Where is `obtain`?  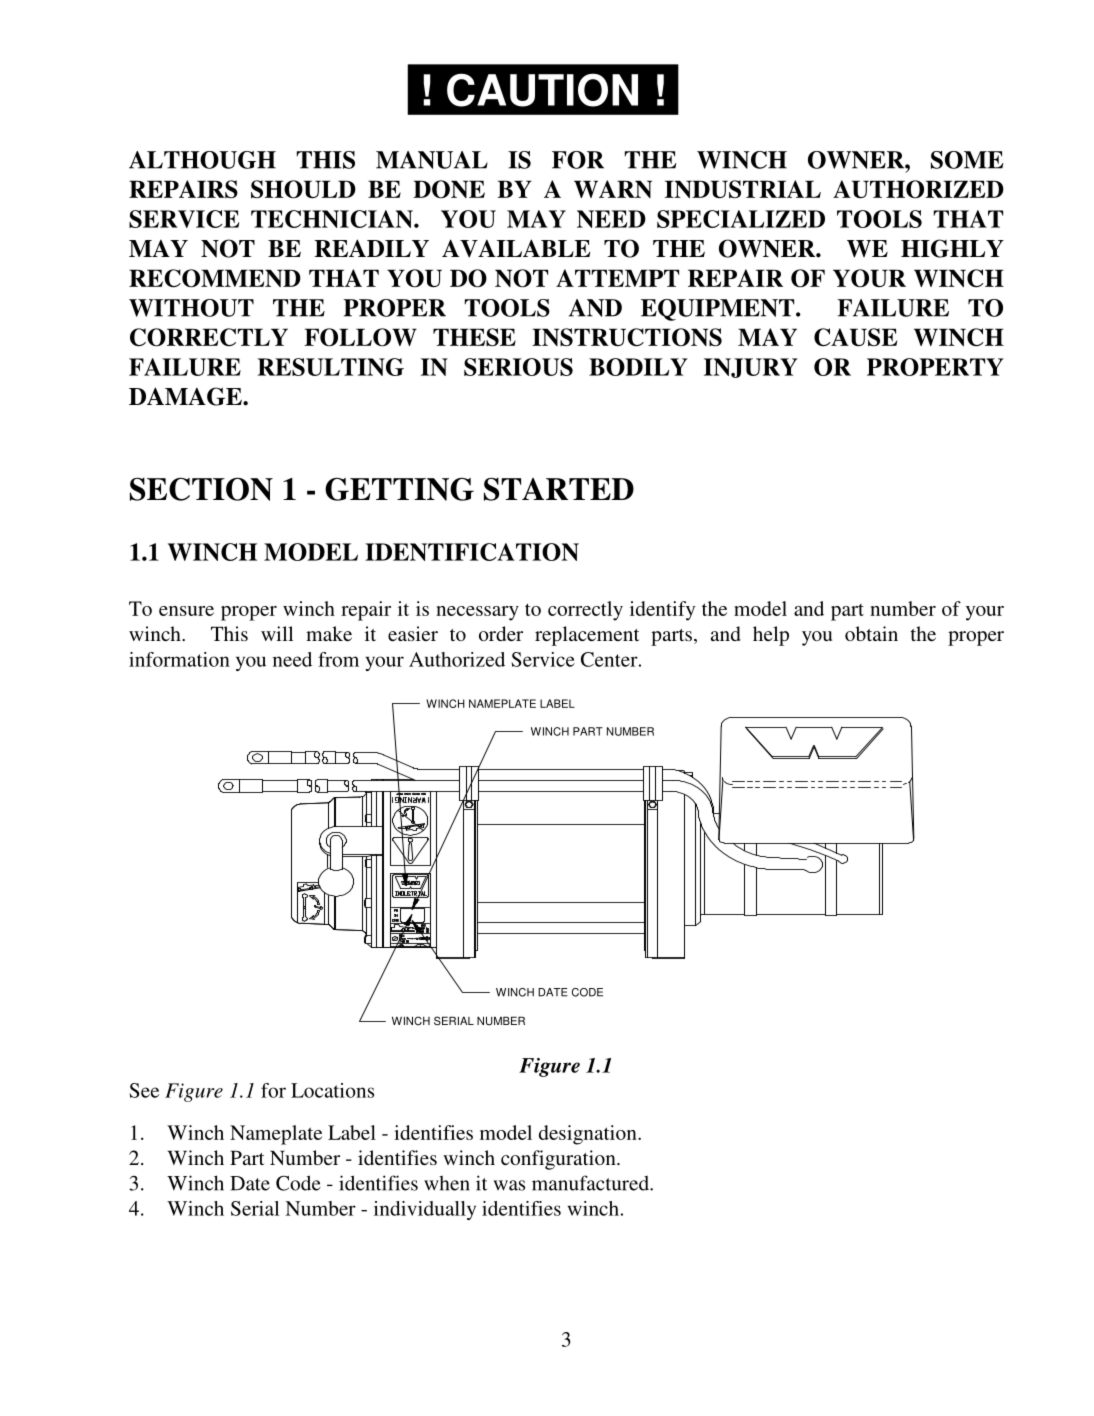
obtain is located at coordinates (871, 633).
